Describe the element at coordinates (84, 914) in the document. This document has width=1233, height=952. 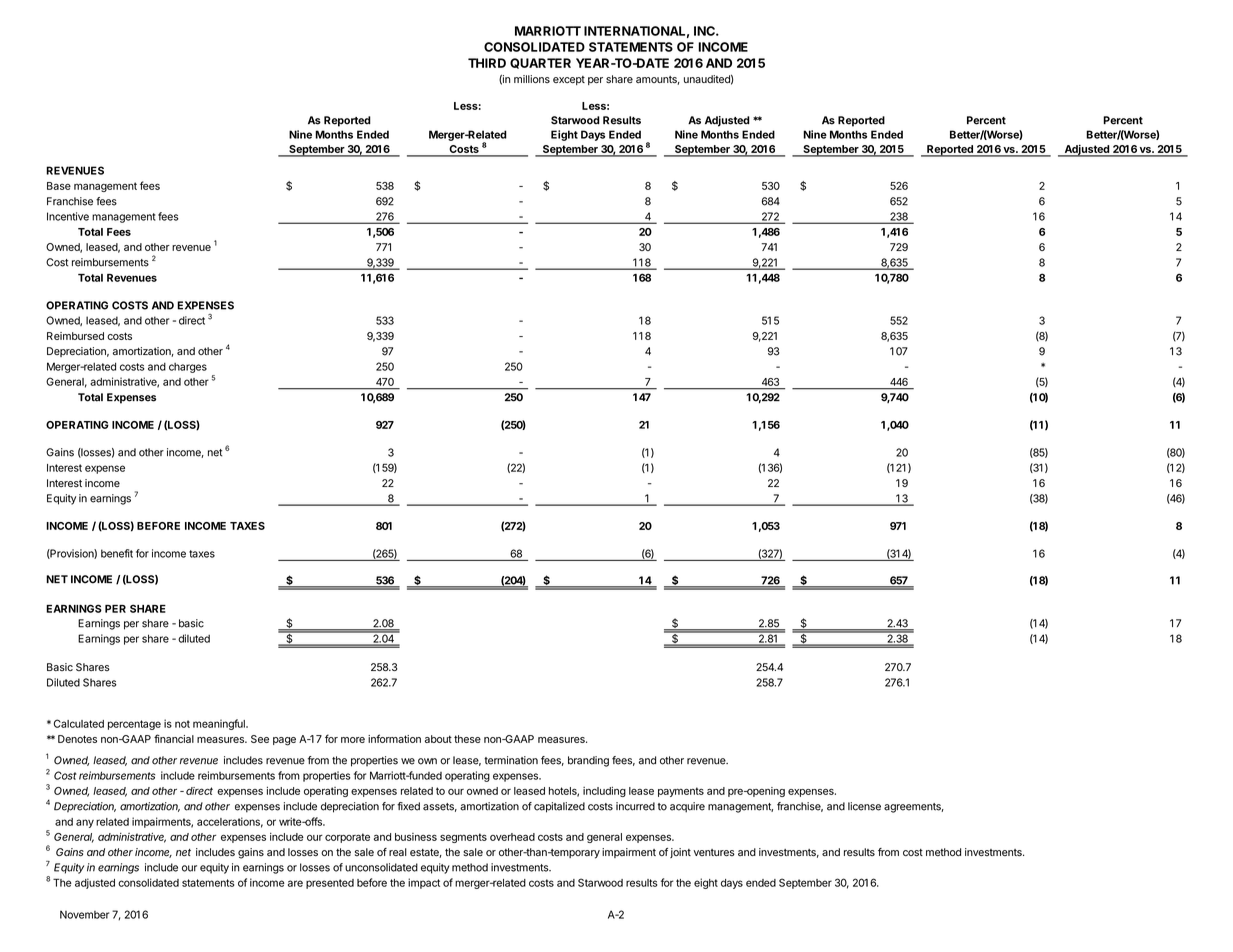
I see `November` at that location.
